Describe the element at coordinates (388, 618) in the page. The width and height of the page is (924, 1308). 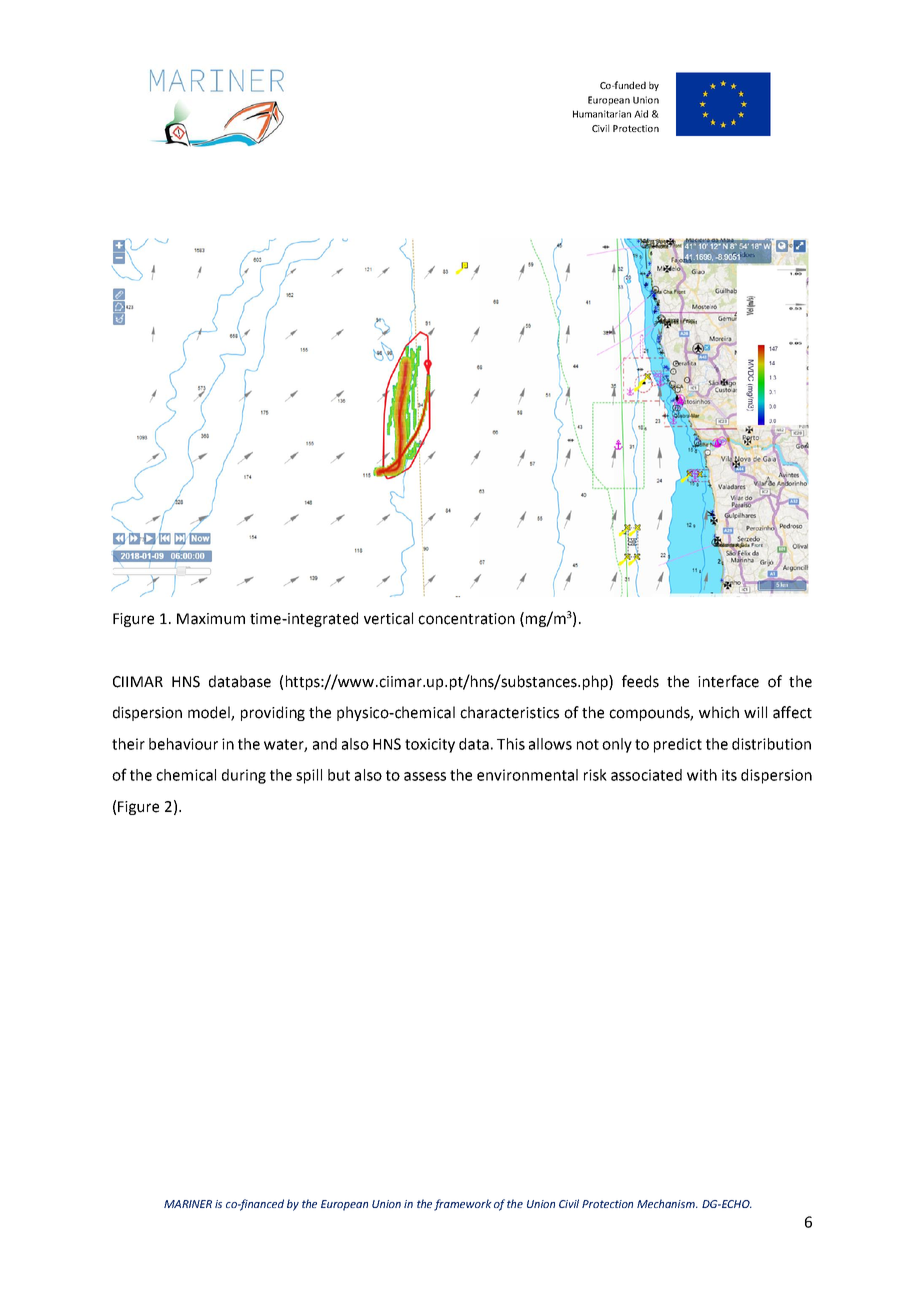
I see `vertical` at that location.
